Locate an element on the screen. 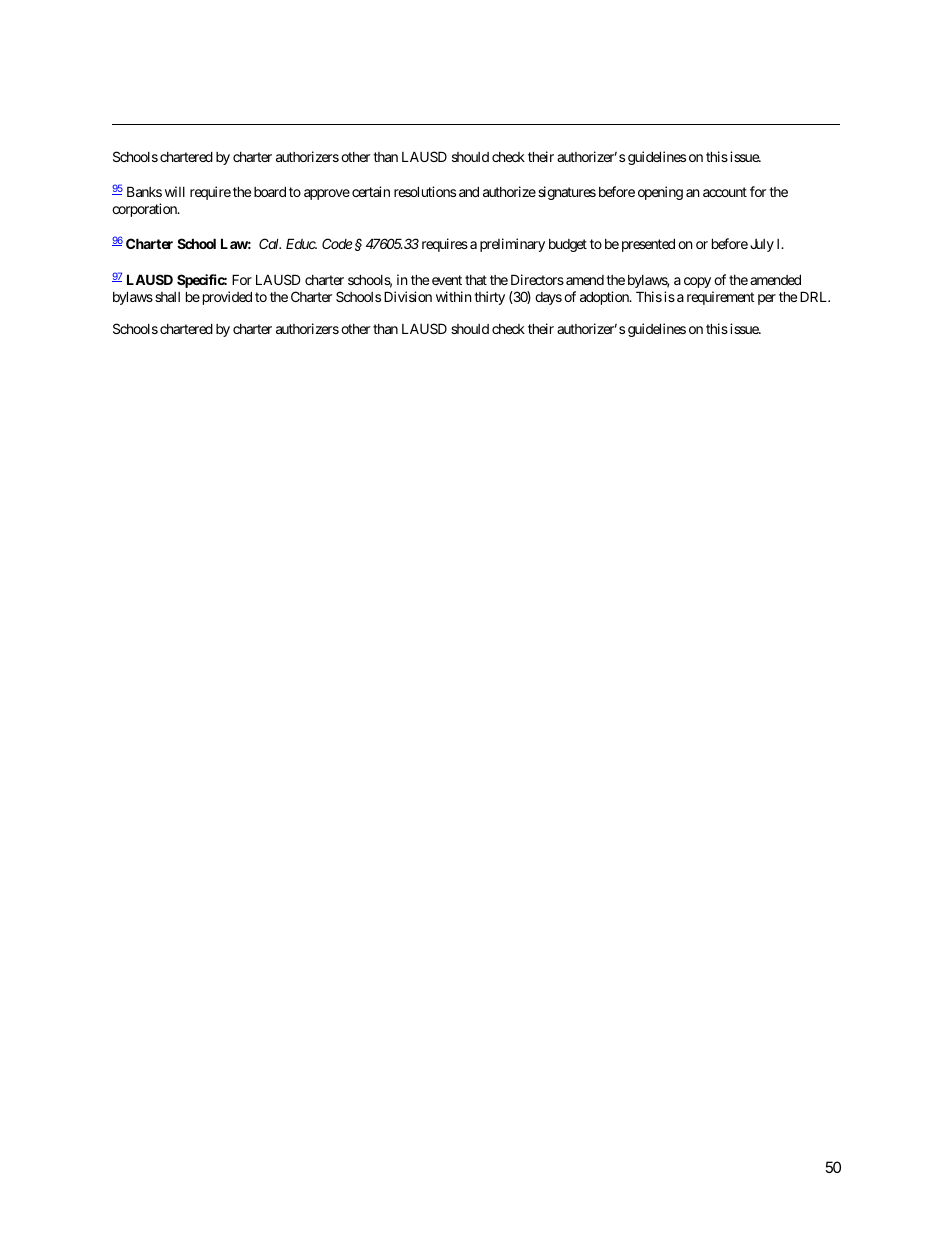  preliminary is located at coordinates (512, 245).
